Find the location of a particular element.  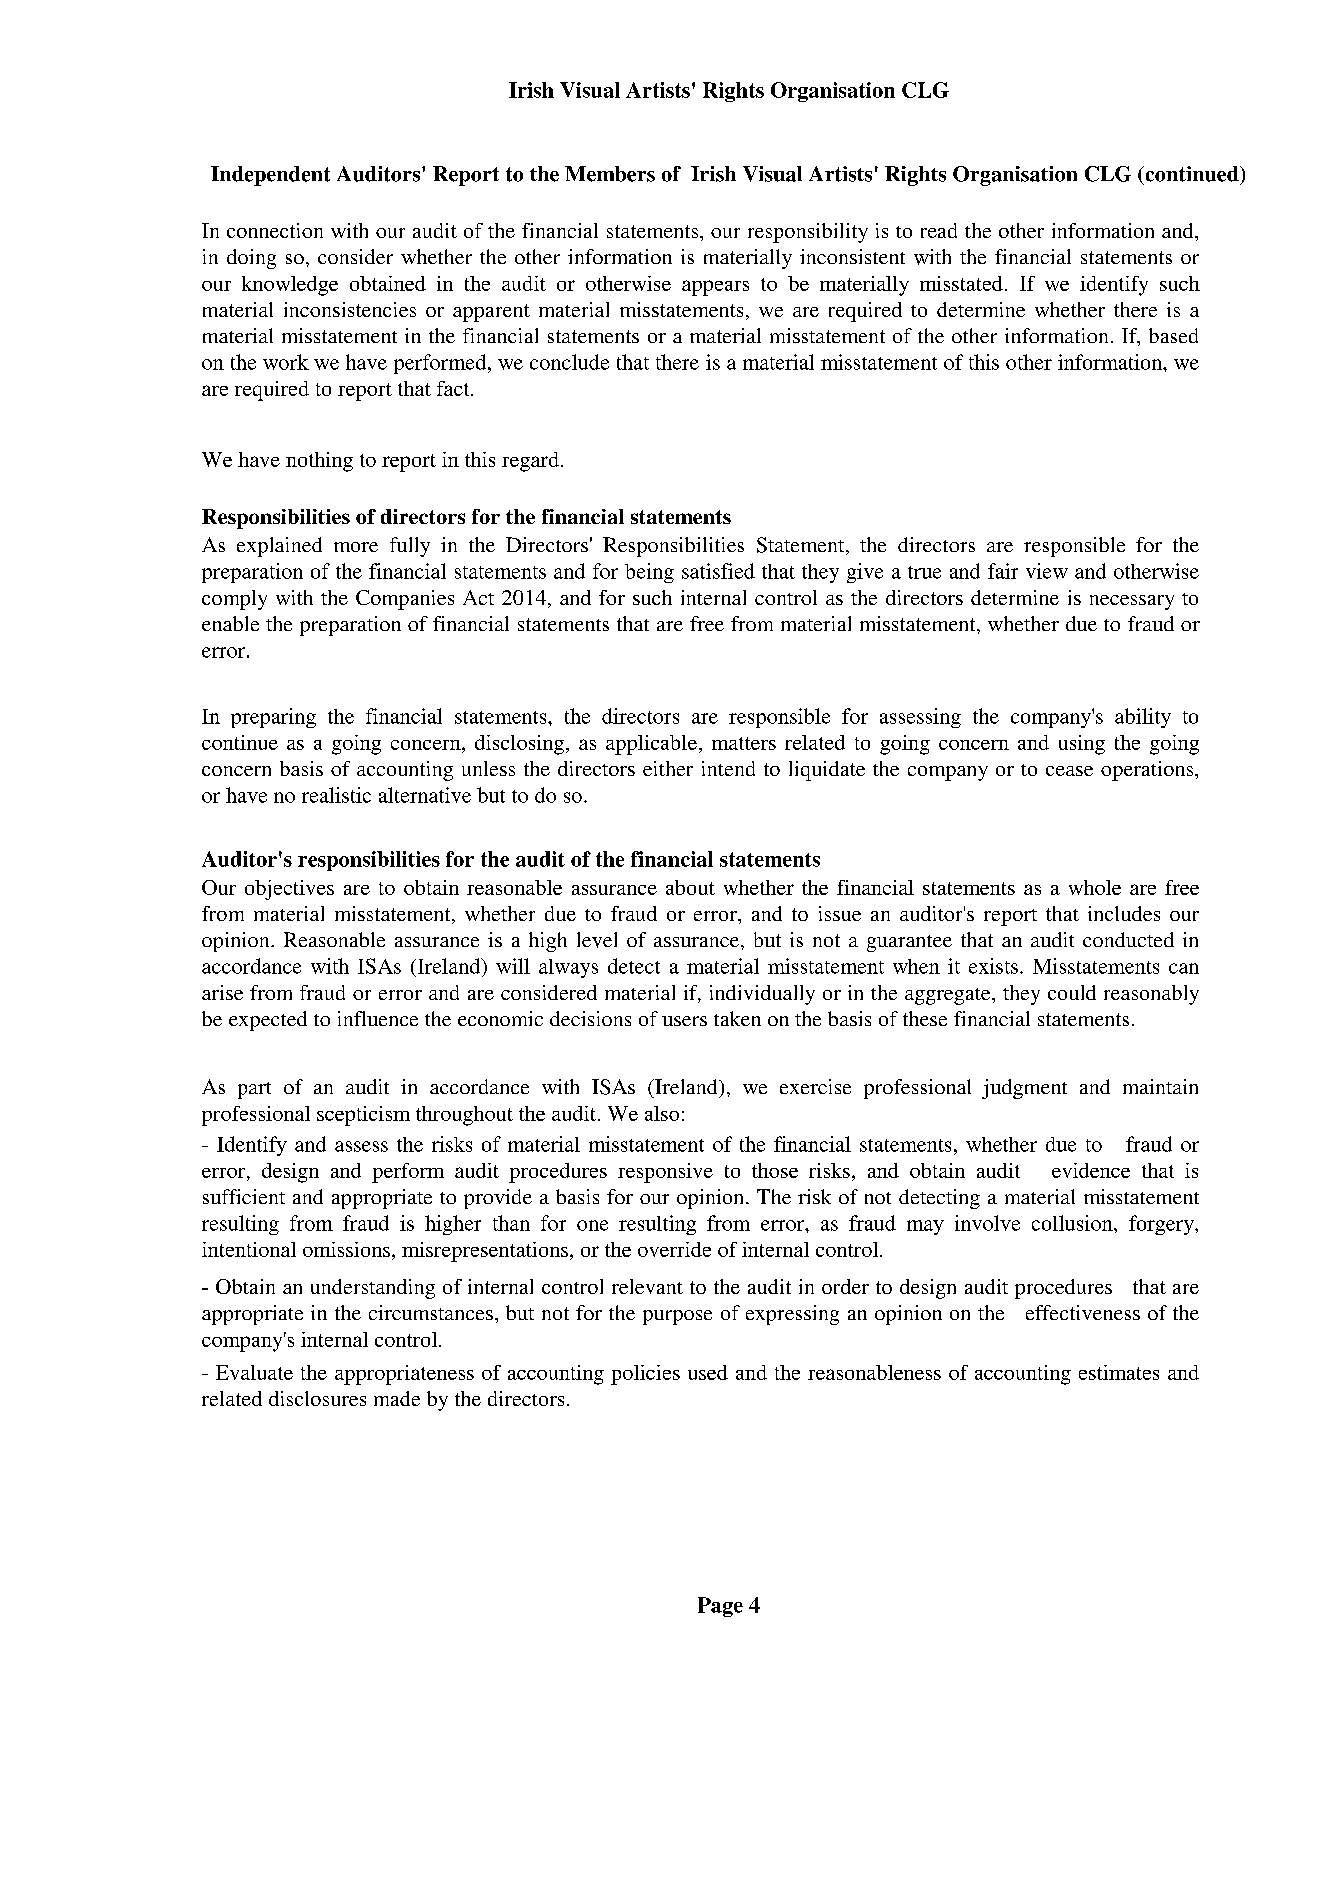

about is located at coordinates (690, 887).
